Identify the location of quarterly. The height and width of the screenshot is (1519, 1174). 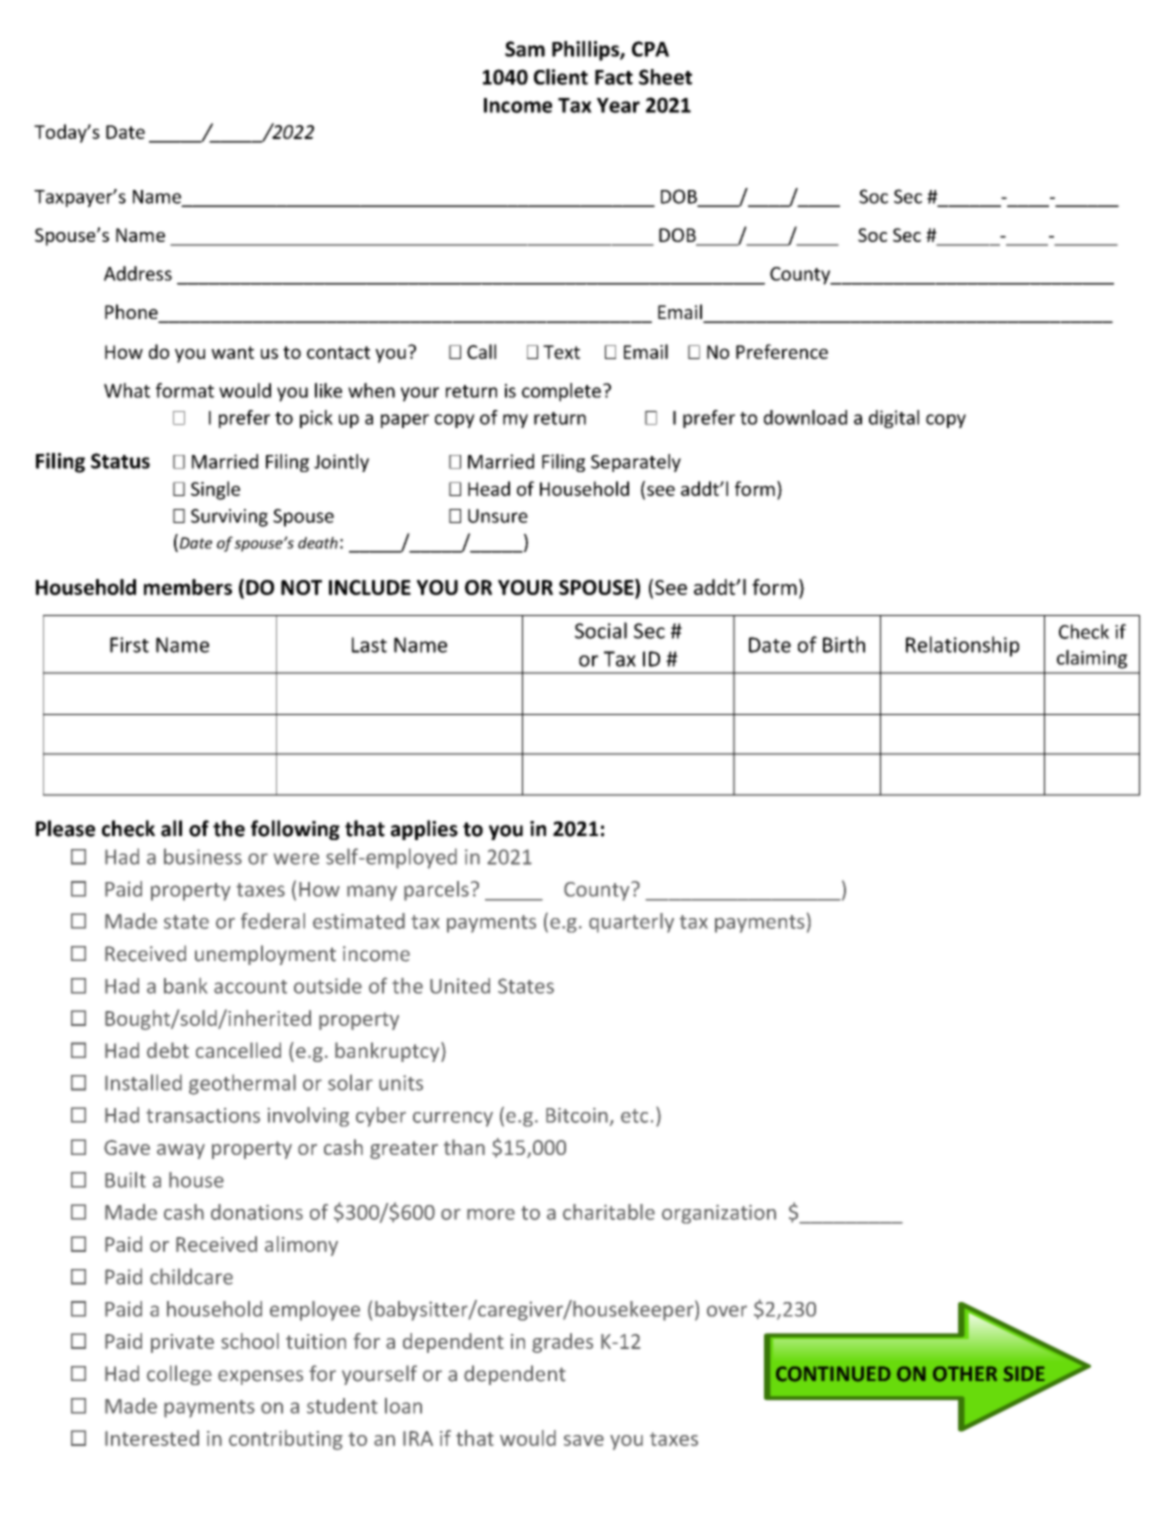
(631, 923).
